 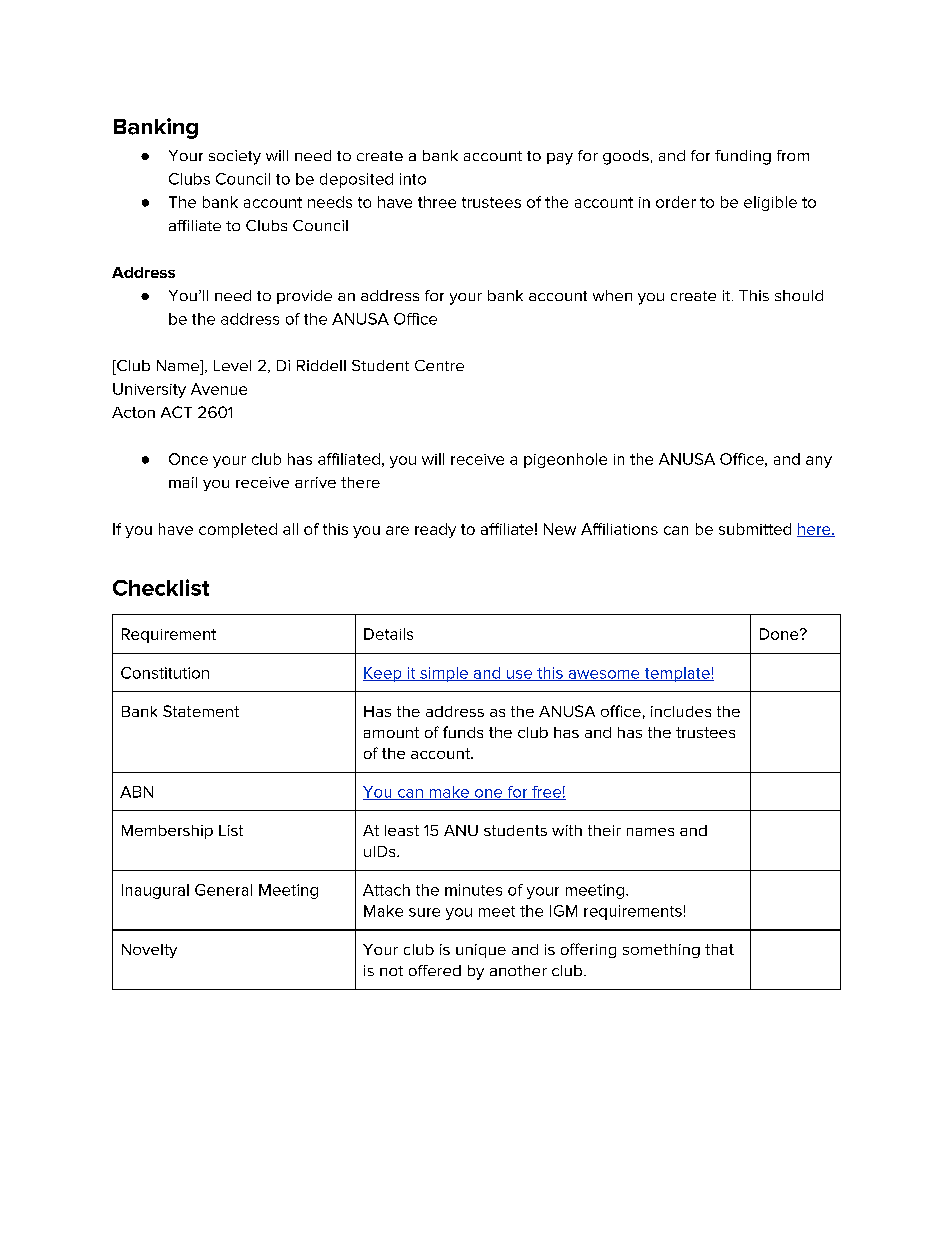 I want to click on Level, so click(x=232, y=365).
